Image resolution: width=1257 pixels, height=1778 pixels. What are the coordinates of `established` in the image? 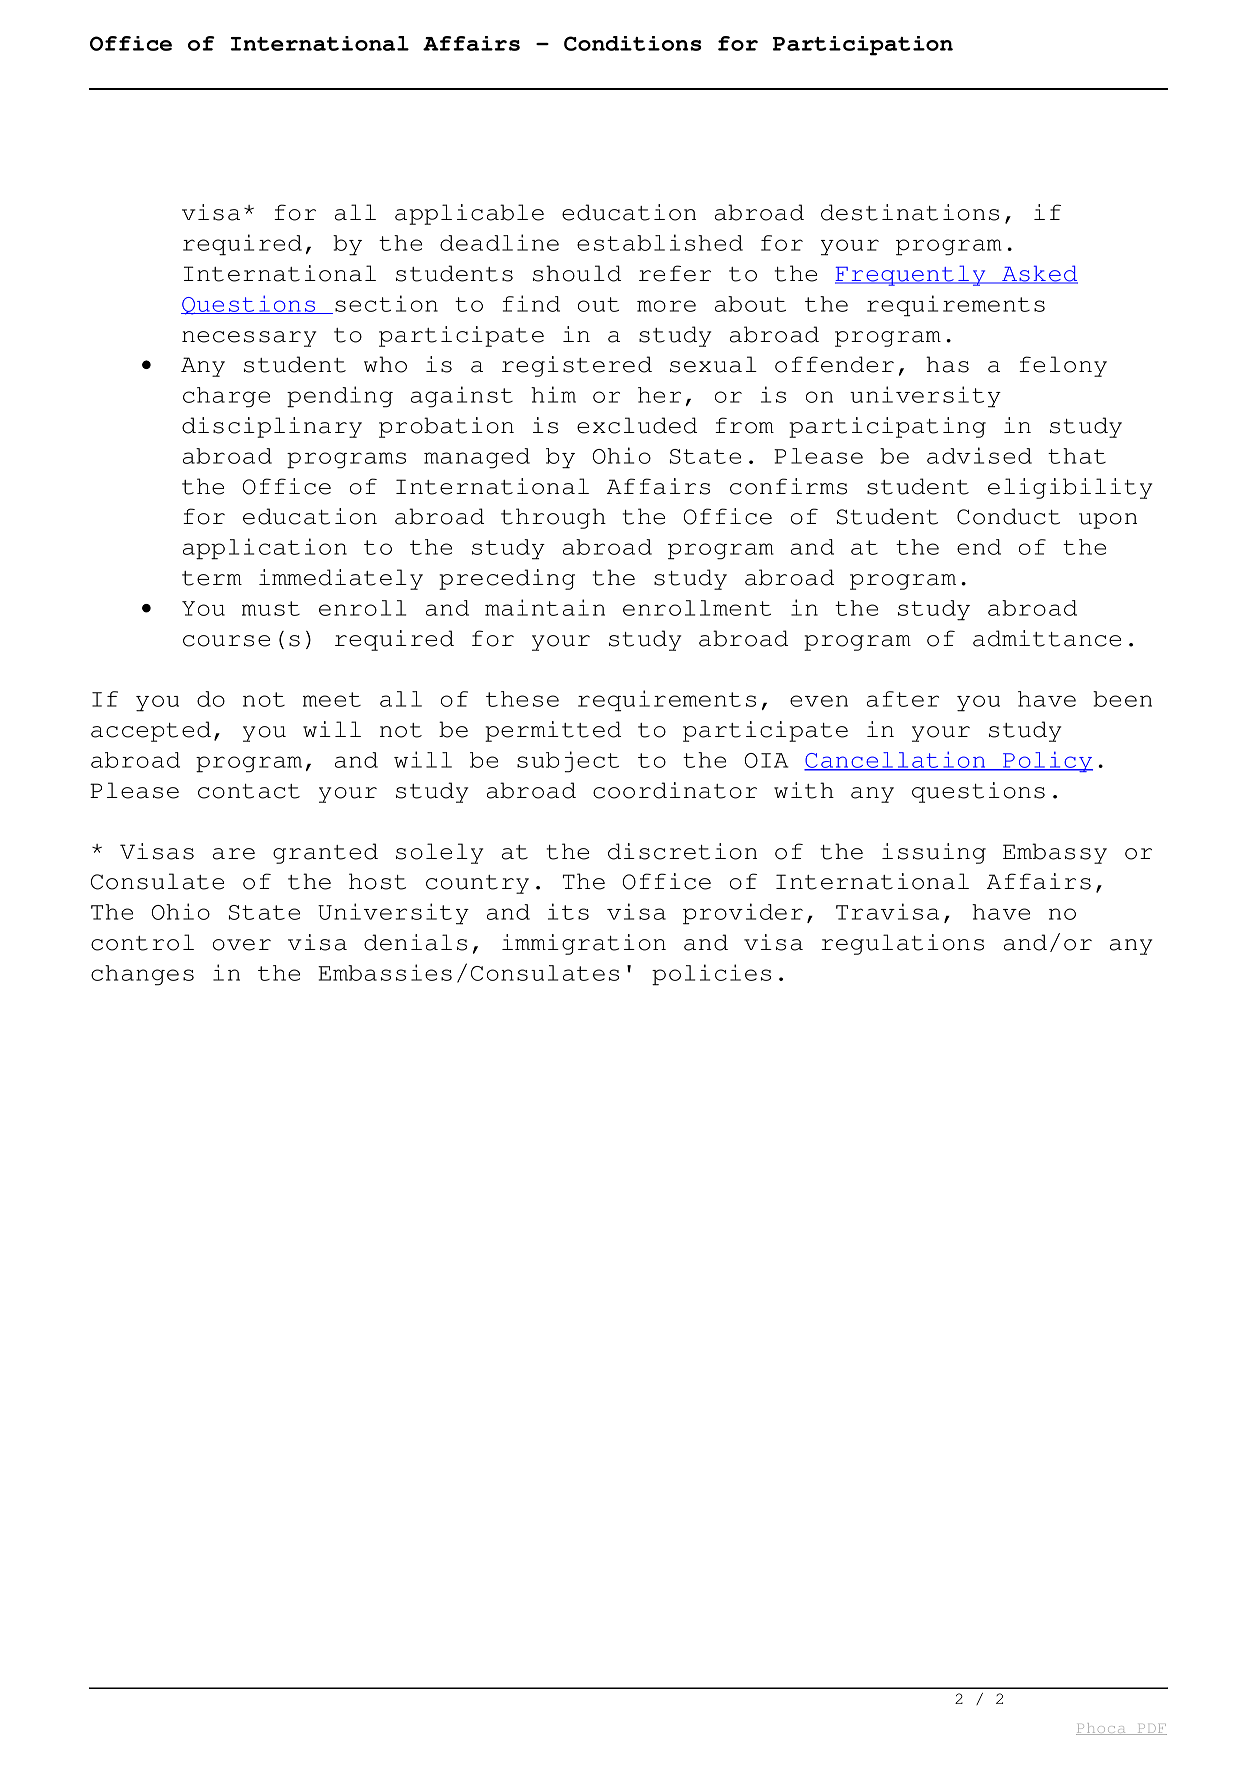 It's located at (660, 242).
